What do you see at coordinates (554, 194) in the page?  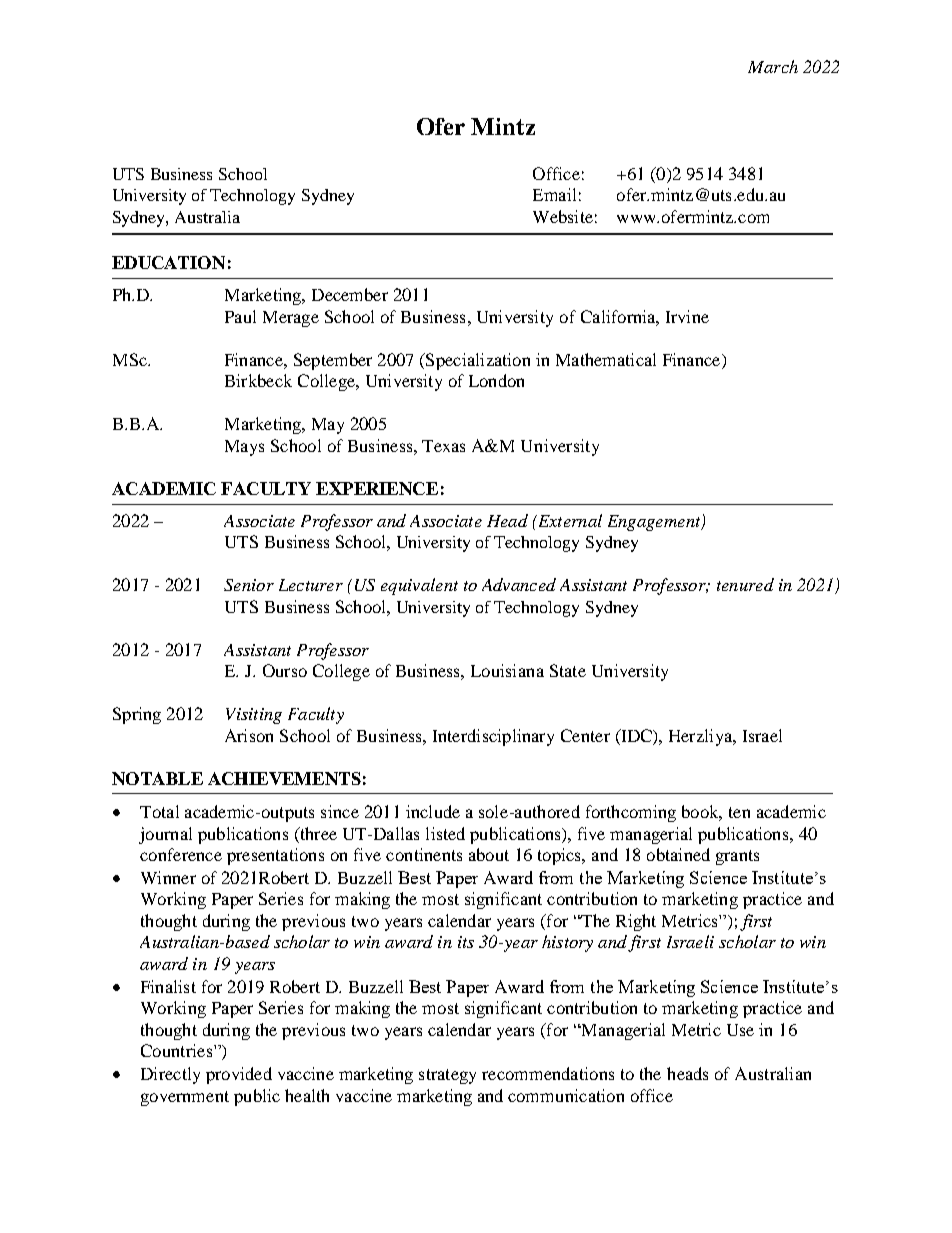 I see `Email` at bounding box center [554, 194].
